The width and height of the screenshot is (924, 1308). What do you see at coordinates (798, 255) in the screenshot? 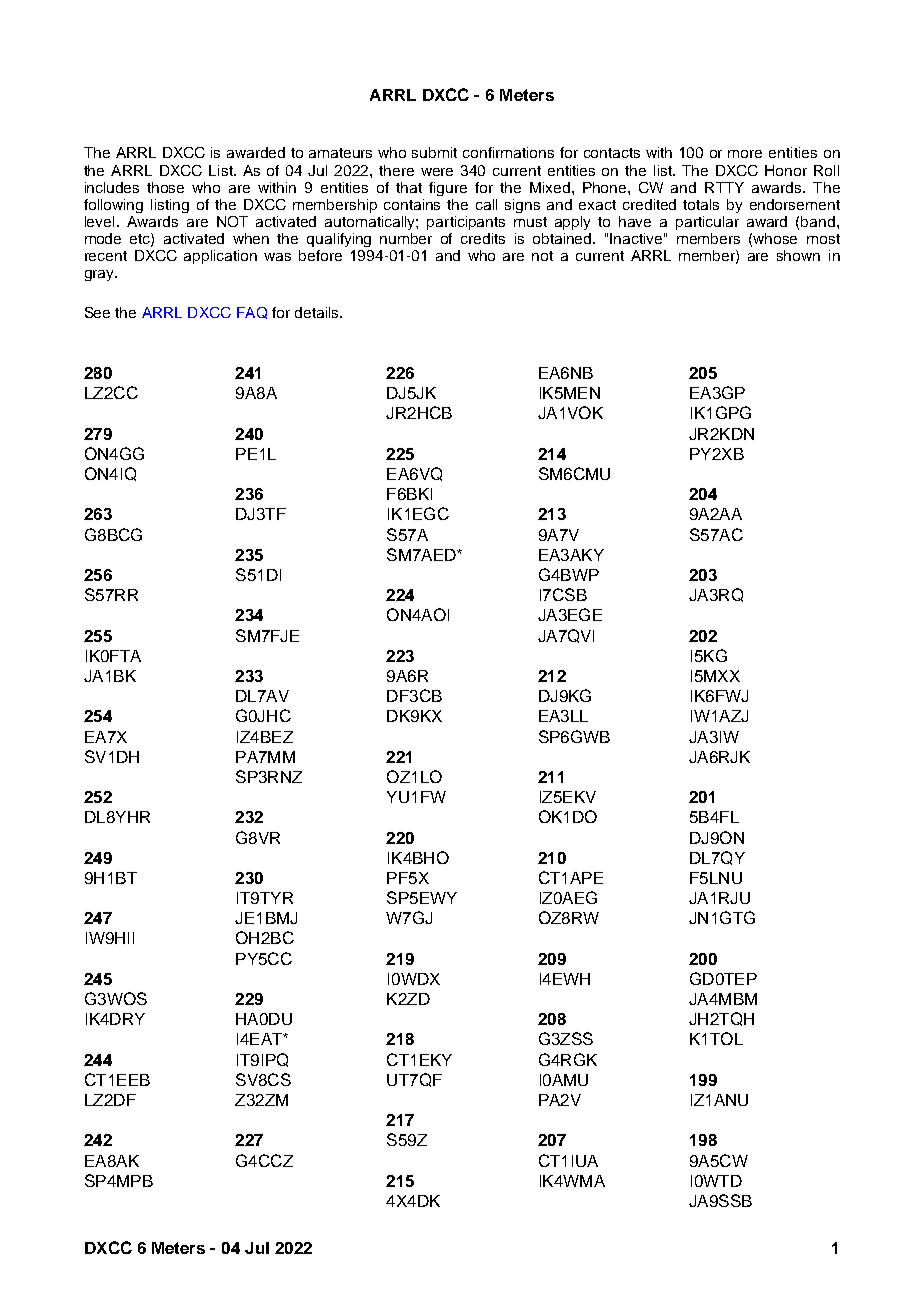
I see `shown` at bounding box center [798, 255].
